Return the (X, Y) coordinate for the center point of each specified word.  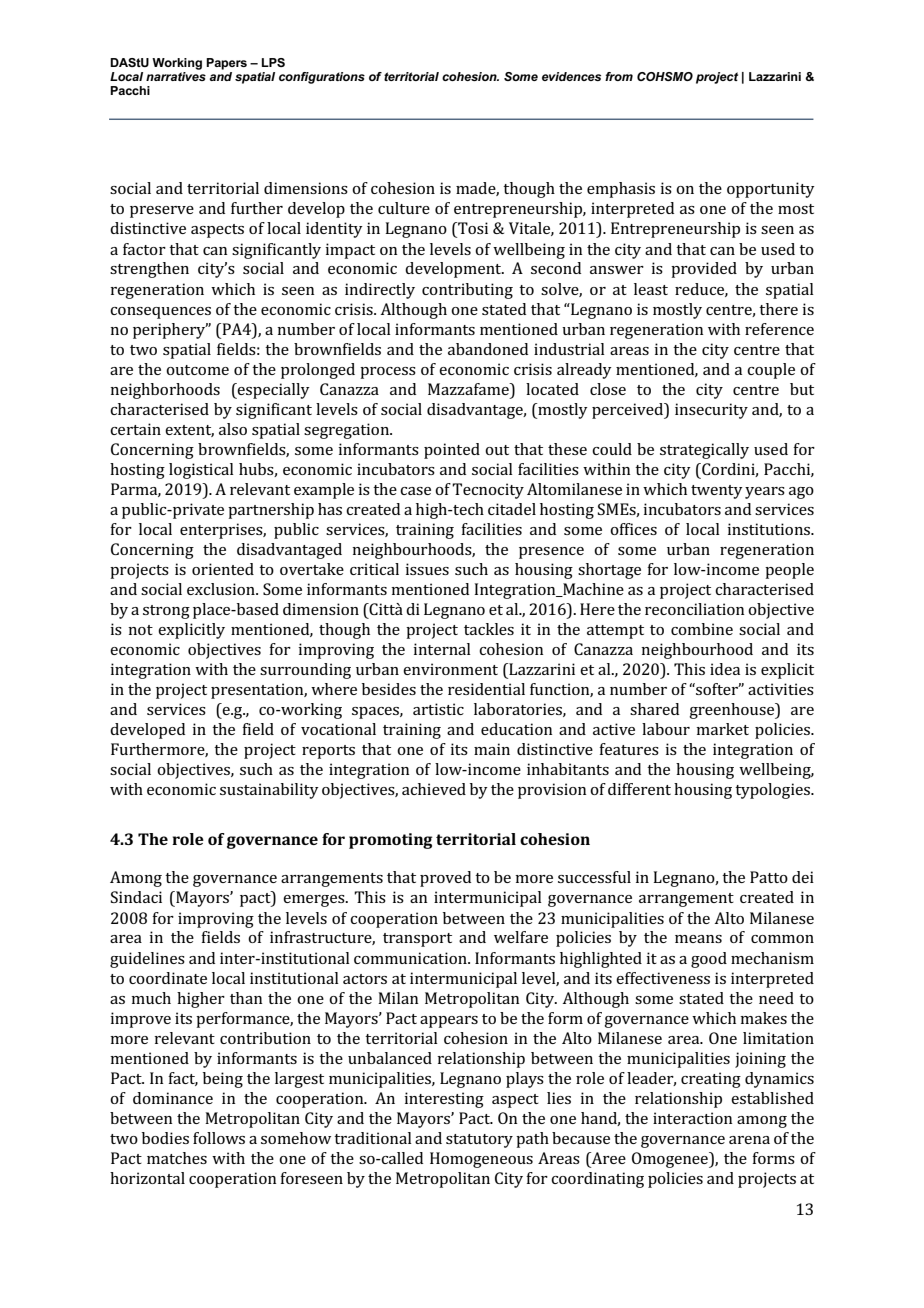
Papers (226, 64)
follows (219, 1138)
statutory (479, 1141)
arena (749, 1140)
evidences (571, 76)
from (619, 76)
